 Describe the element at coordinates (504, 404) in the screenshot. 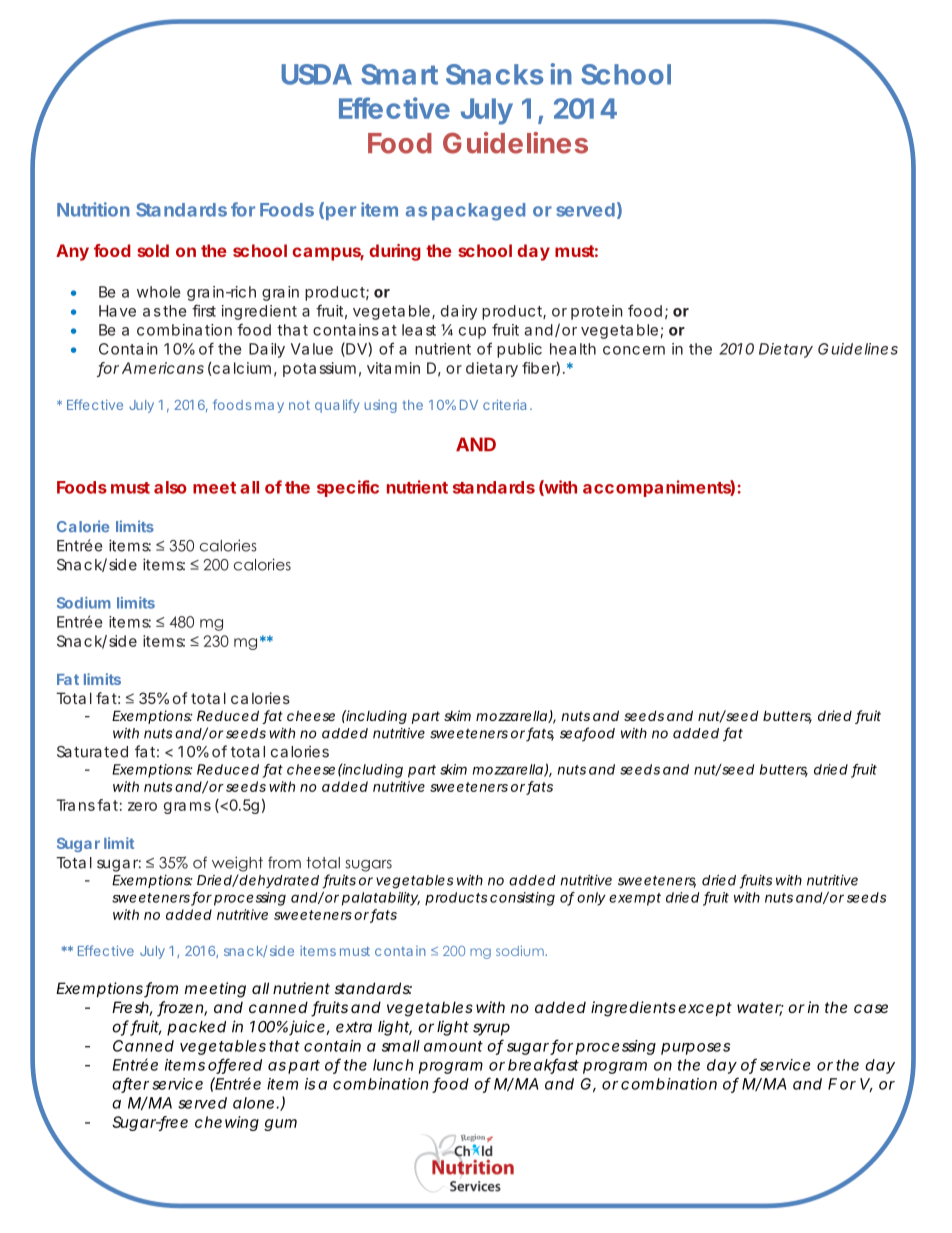

I see `criteria` at that location.
